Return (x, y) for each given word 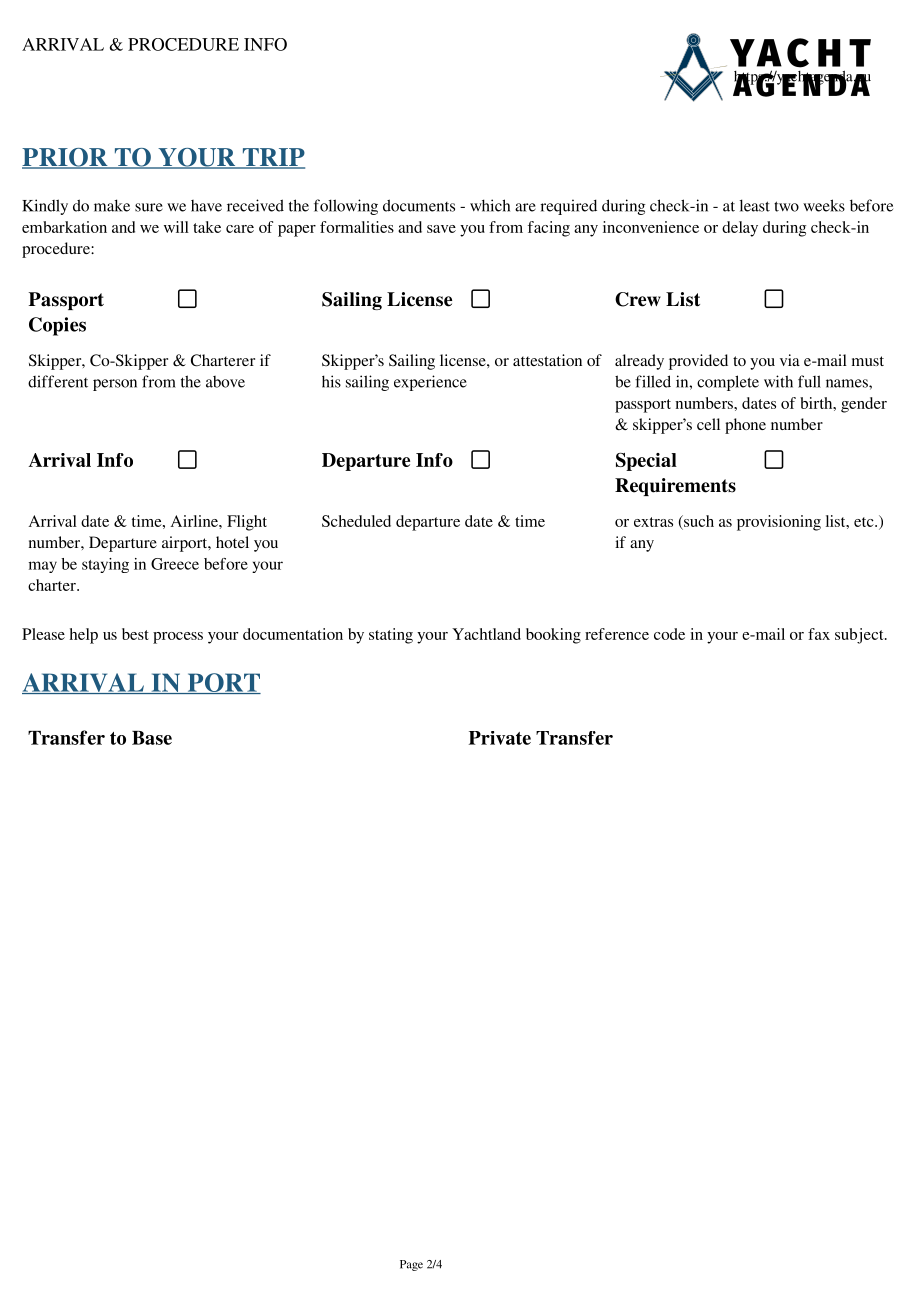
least (755, 205)
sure (149, 207)
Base (152, 738)
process (178, 638)
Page (411, 1265)
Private (500, 738)
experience (430, 383)
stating (391, 636)
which (490, 205)
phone (745, 426)
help (84, 636)
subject (860, 636)
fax (819, 634)
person (115, 385)
